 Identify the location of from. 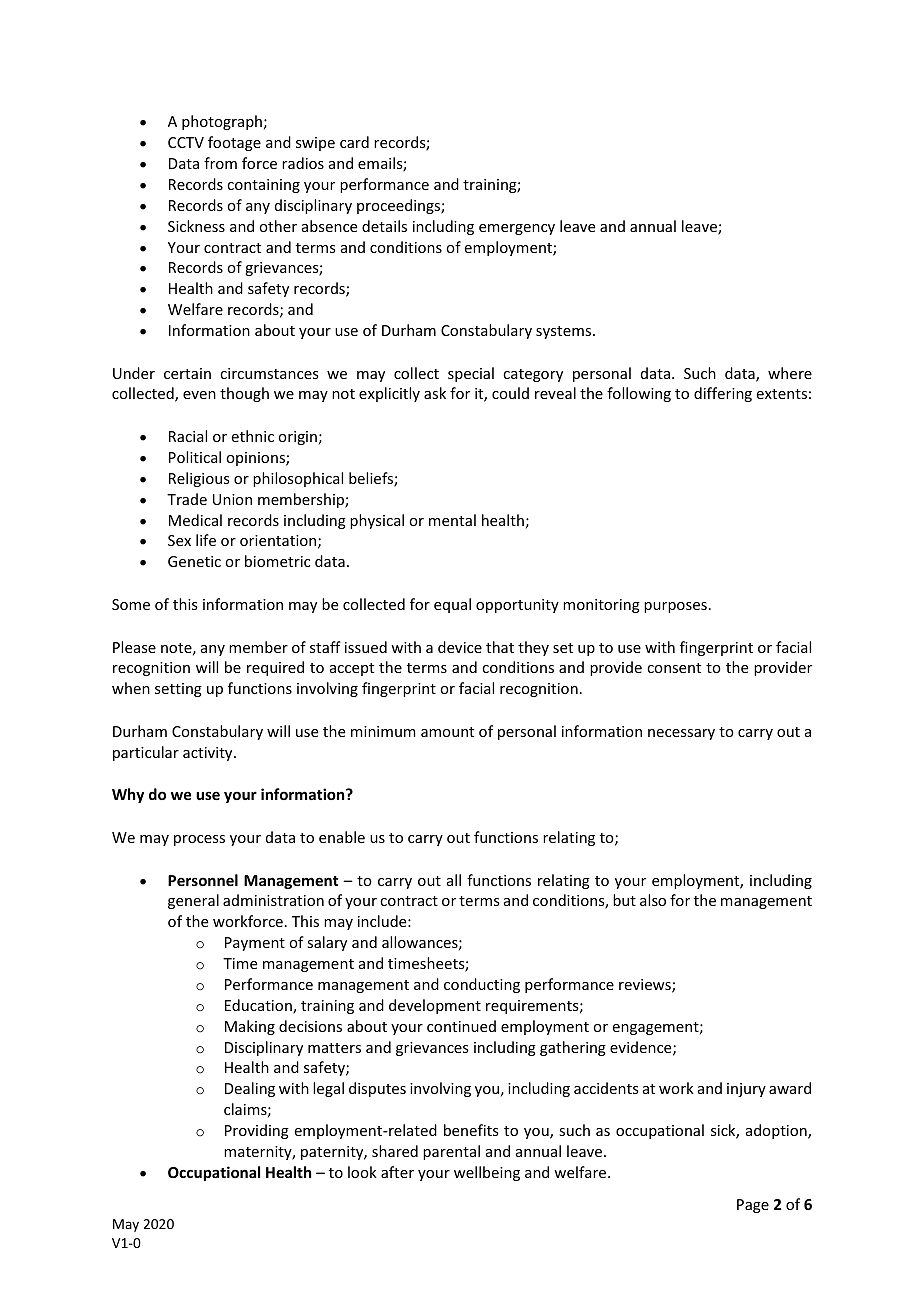
(220, 163).
